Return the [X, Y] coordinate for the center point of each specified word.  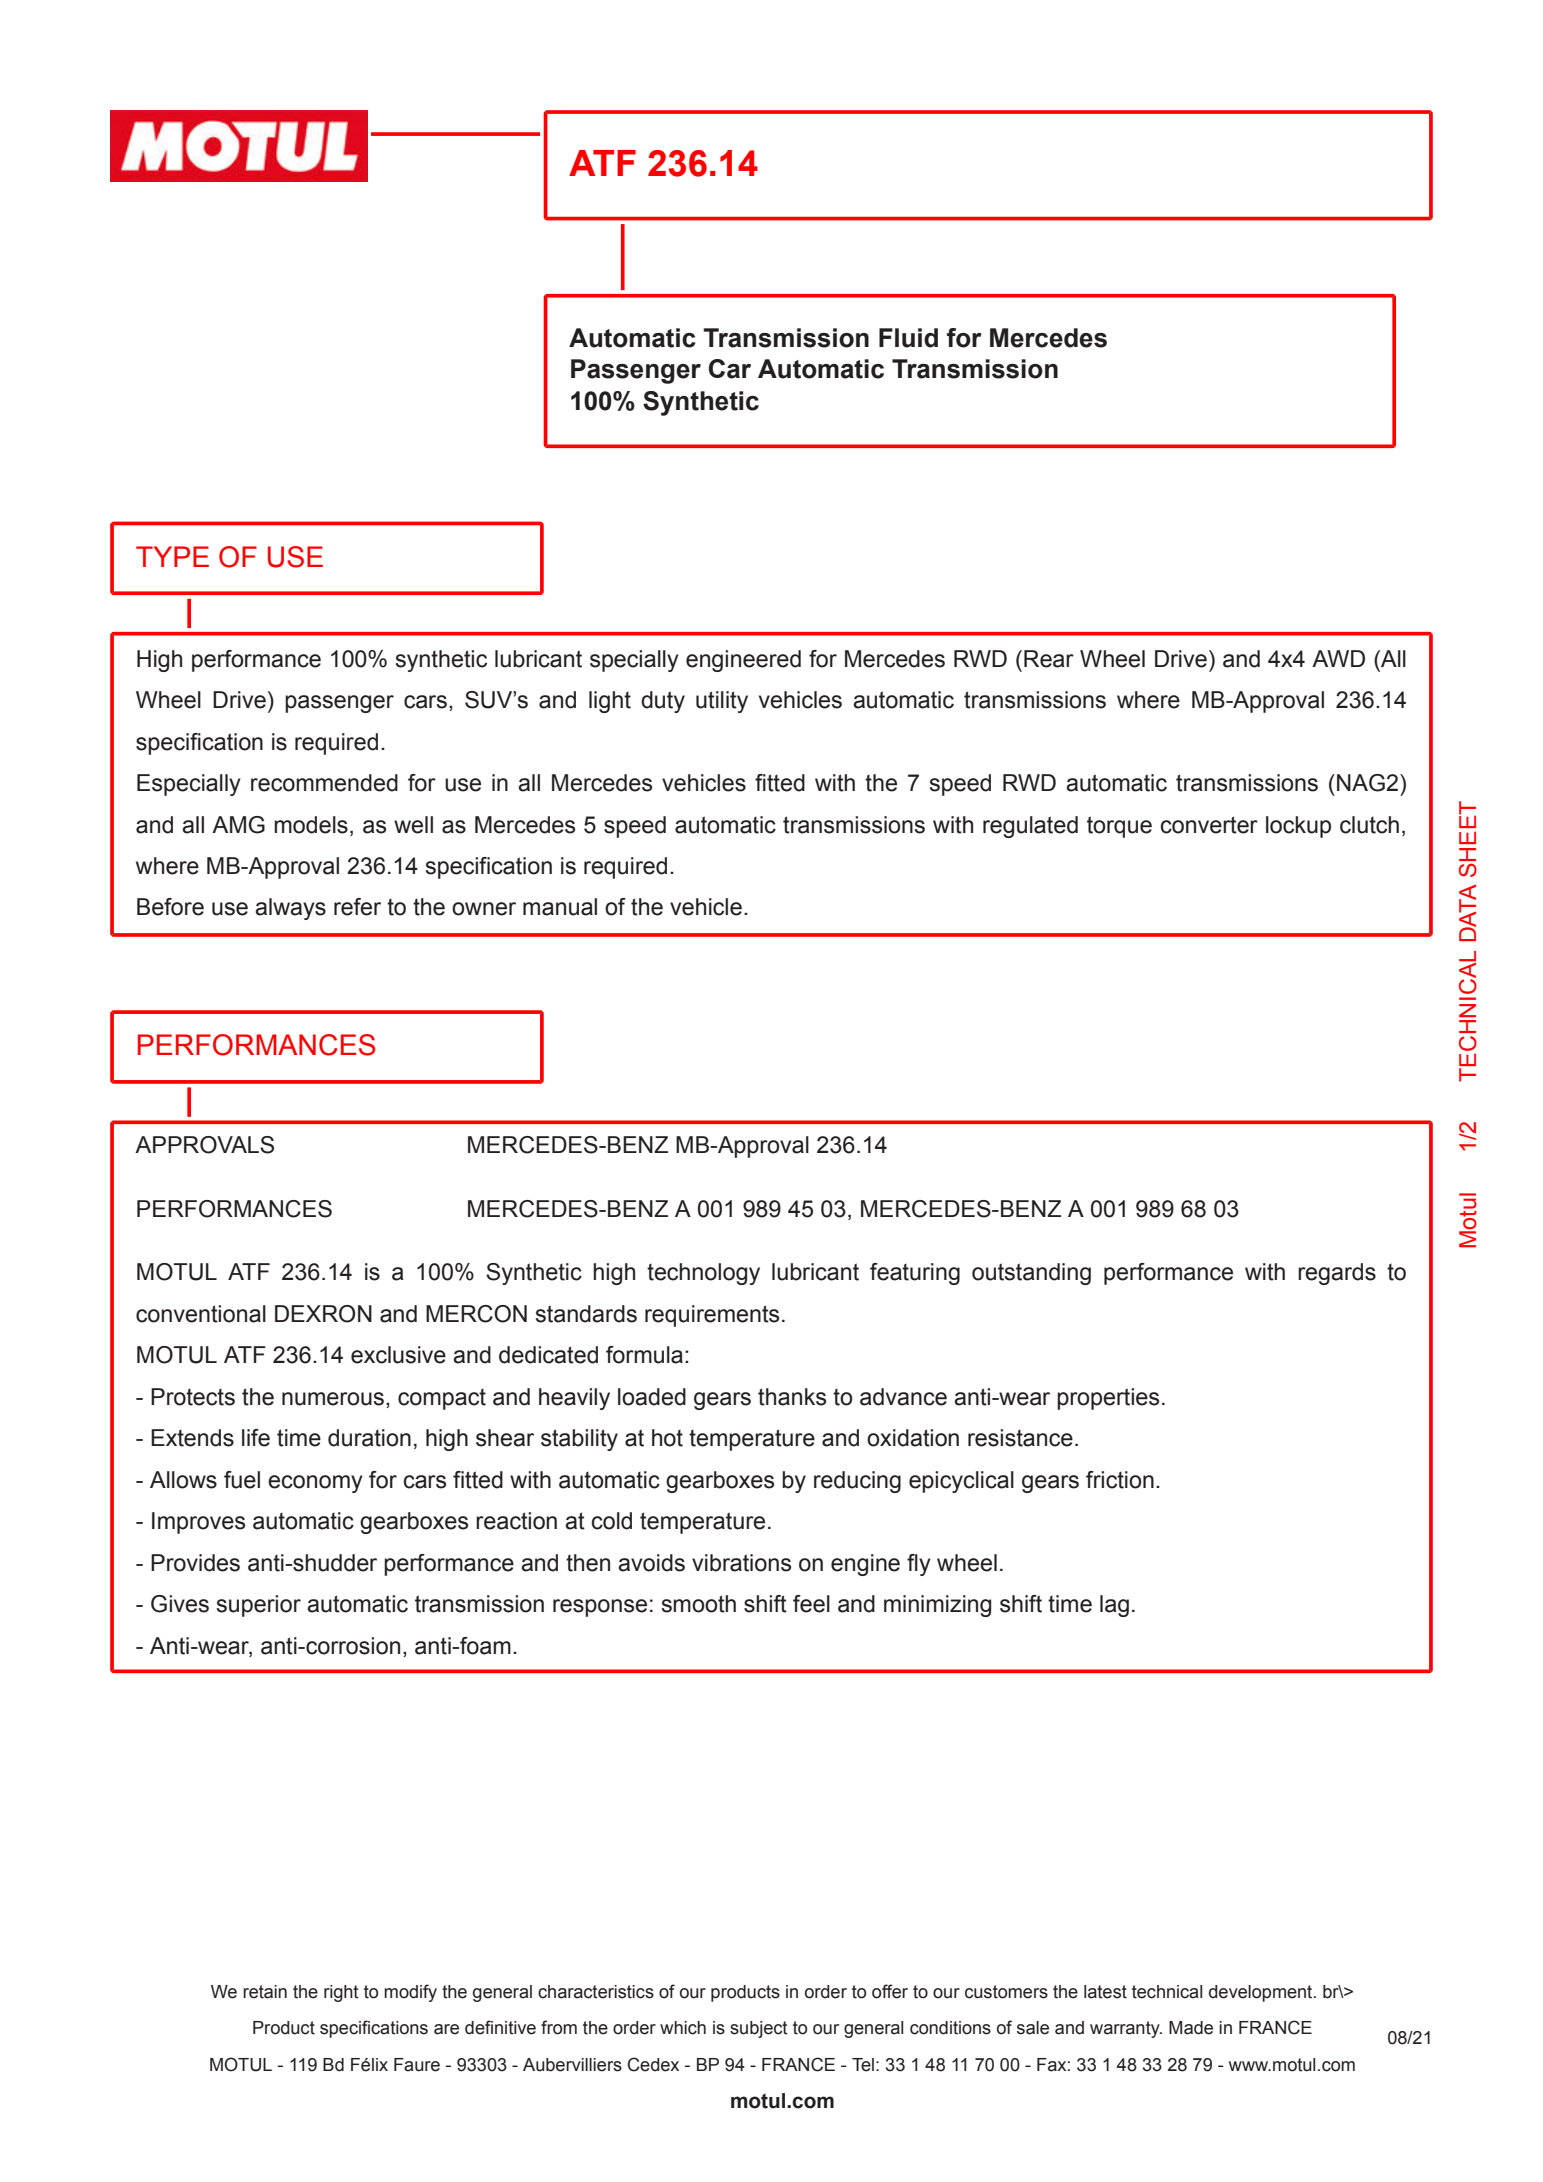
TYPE [172, 556]
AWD [1338, 658]
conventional [201, 1314]
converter [1209, 825]
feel [811, 1604]
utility [722, 702]
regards [1337, 1274]
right [341, 1993]
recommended [324, 783]
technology [703, 1274]
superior [259, 1606]
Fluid [908, 338]
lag [1114, 1606]
